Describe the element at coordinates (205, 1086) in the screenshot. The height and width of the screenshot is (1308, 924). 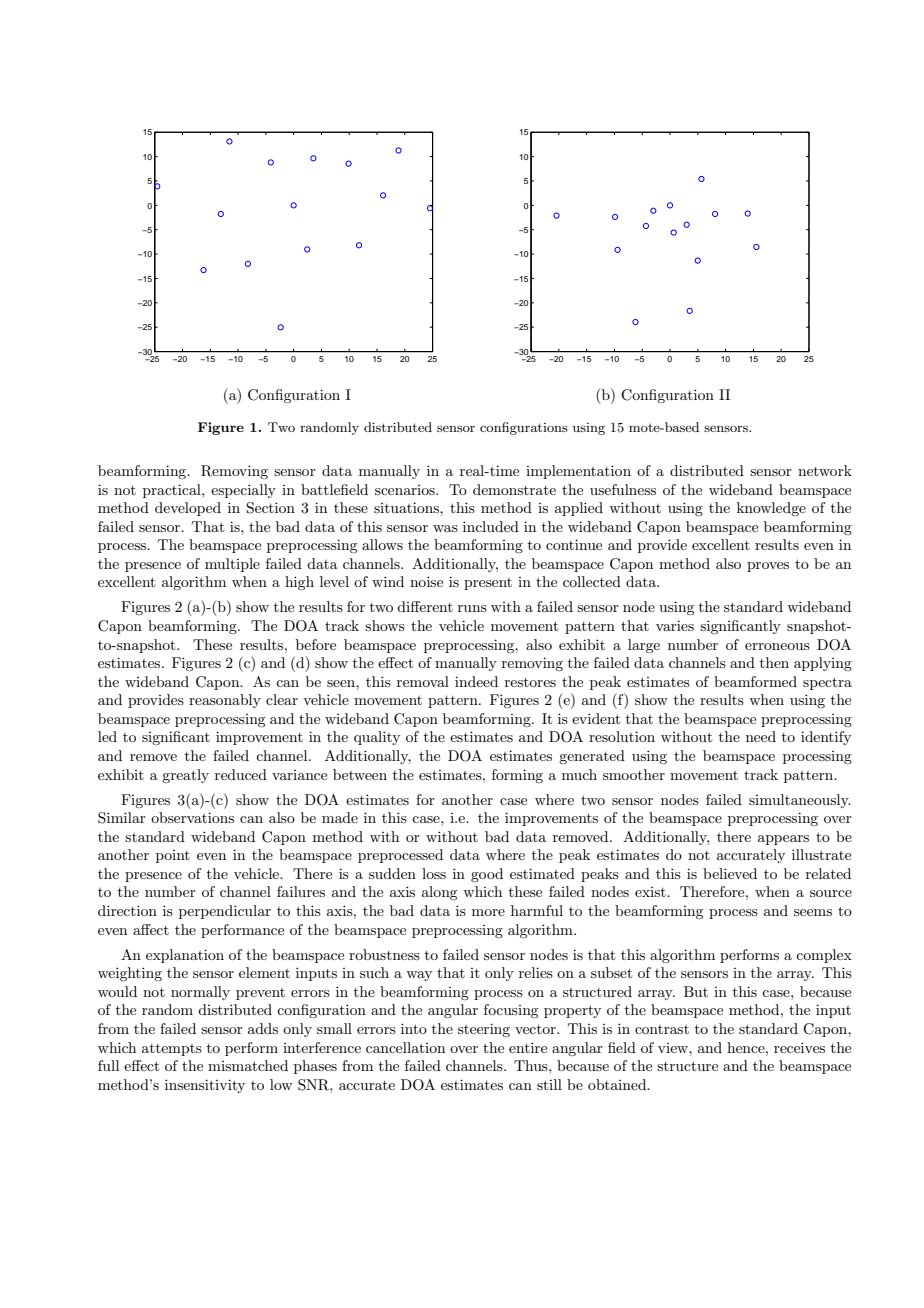
I see `insensitivity` at that location.
